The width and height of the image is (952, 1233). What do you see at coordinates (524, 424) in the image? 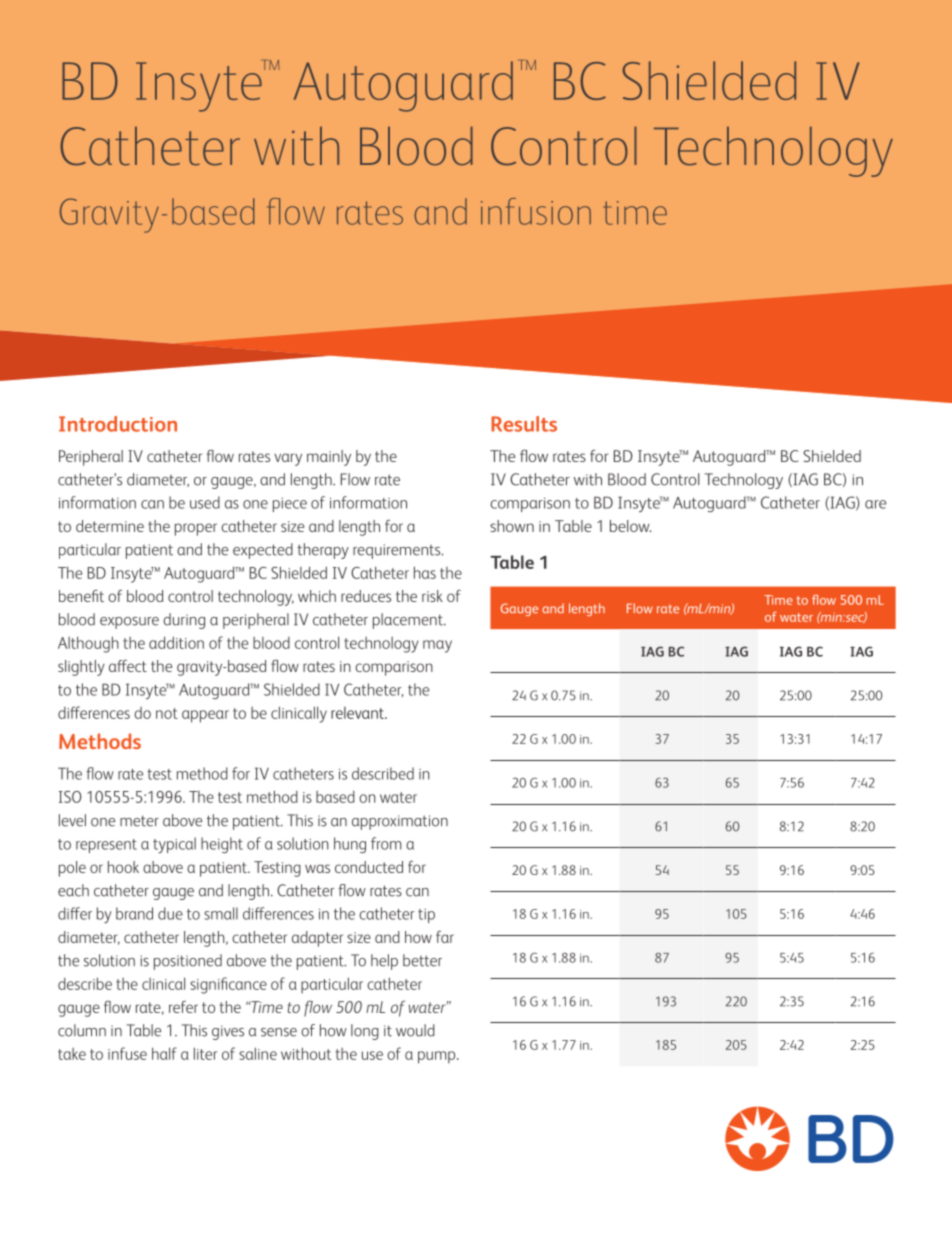
I see `Results` at bounding box center [524, 424].
